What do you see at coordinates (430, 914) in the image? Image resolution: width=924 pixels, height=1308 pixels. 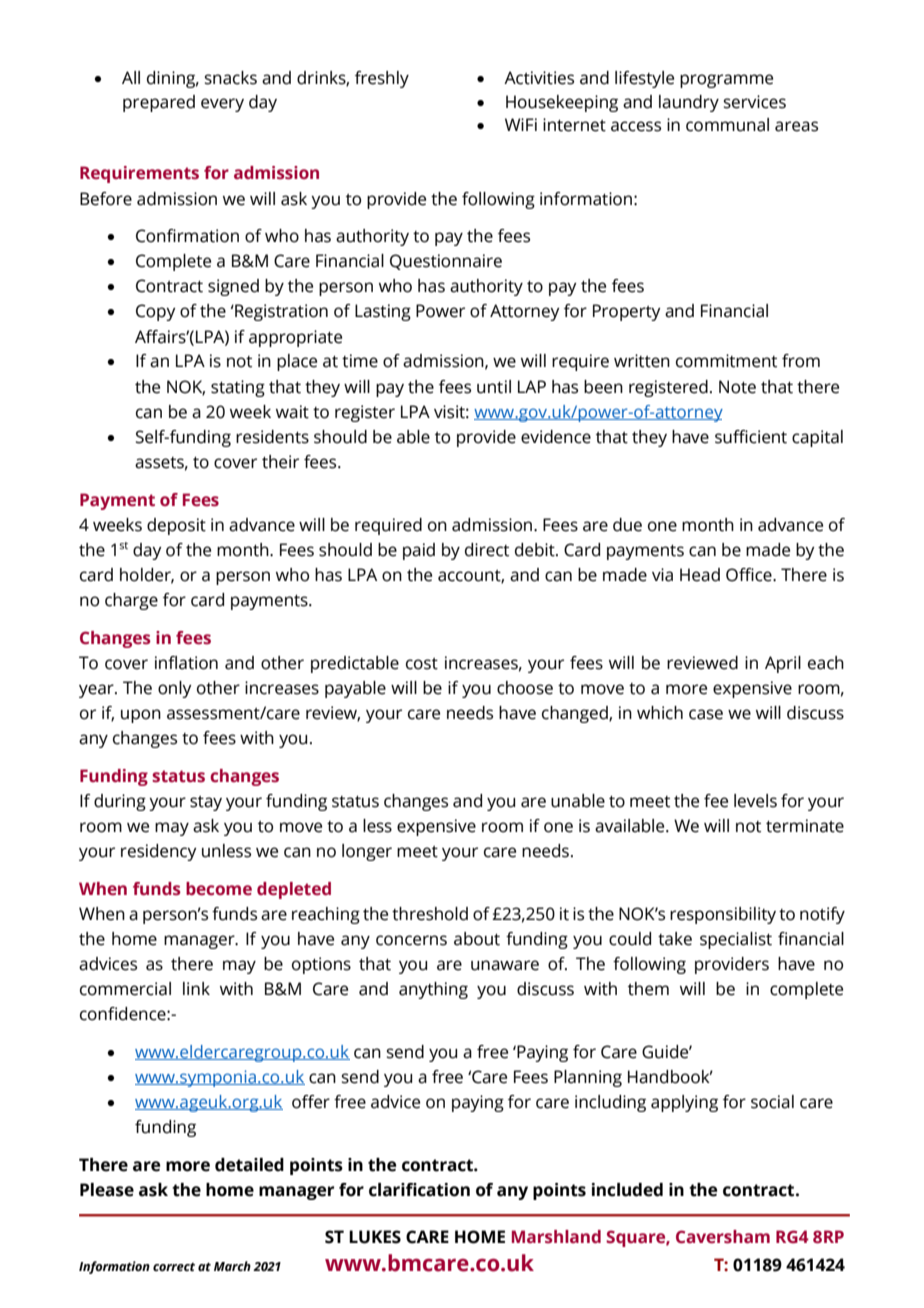 I see `threshold` at bounding box center [430, 914].
